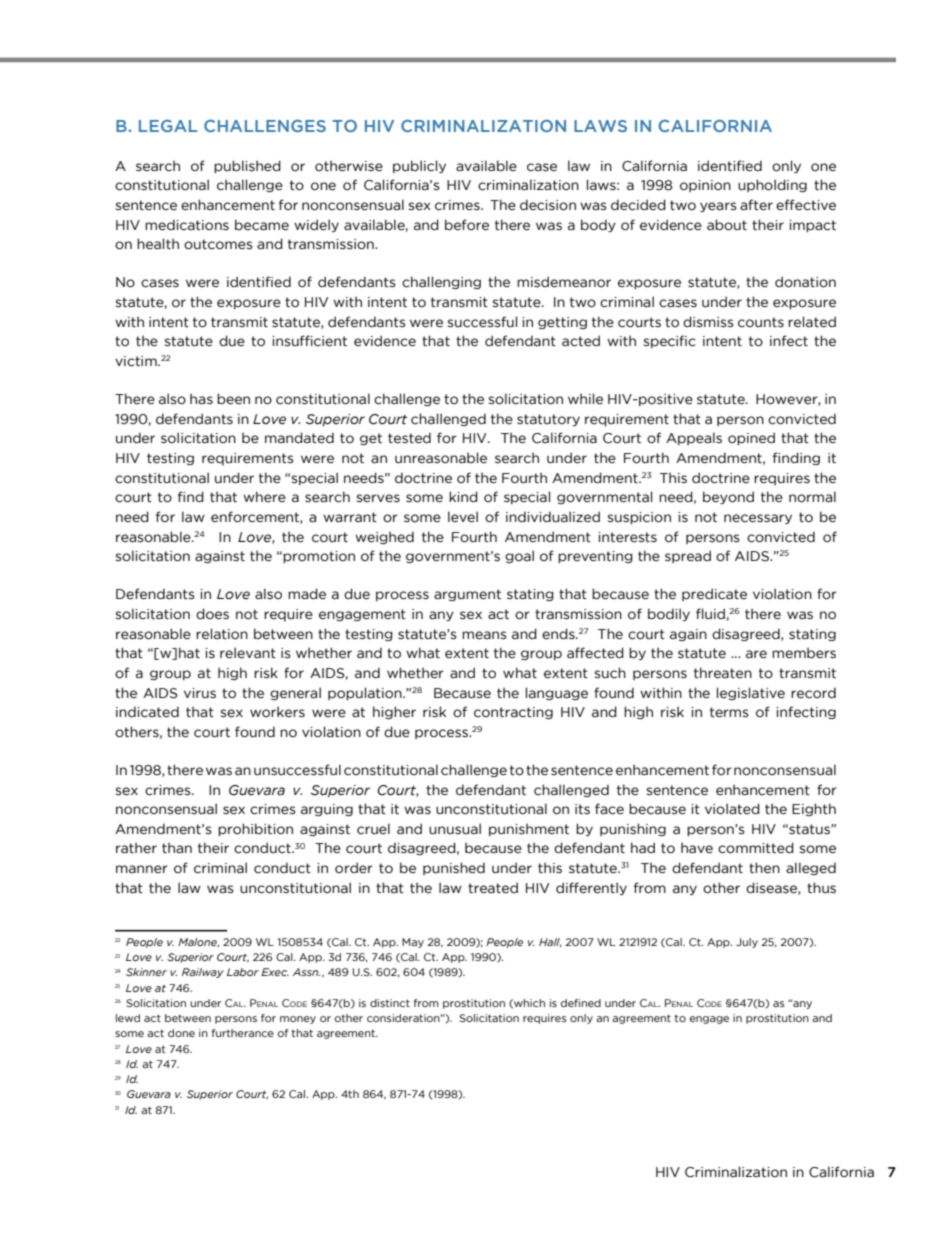 This screenshot has height=1233, width=952. What do you see at coordinates (200, 693) in the screenshot?
I see `virus` at bounding box center [200, 693].
